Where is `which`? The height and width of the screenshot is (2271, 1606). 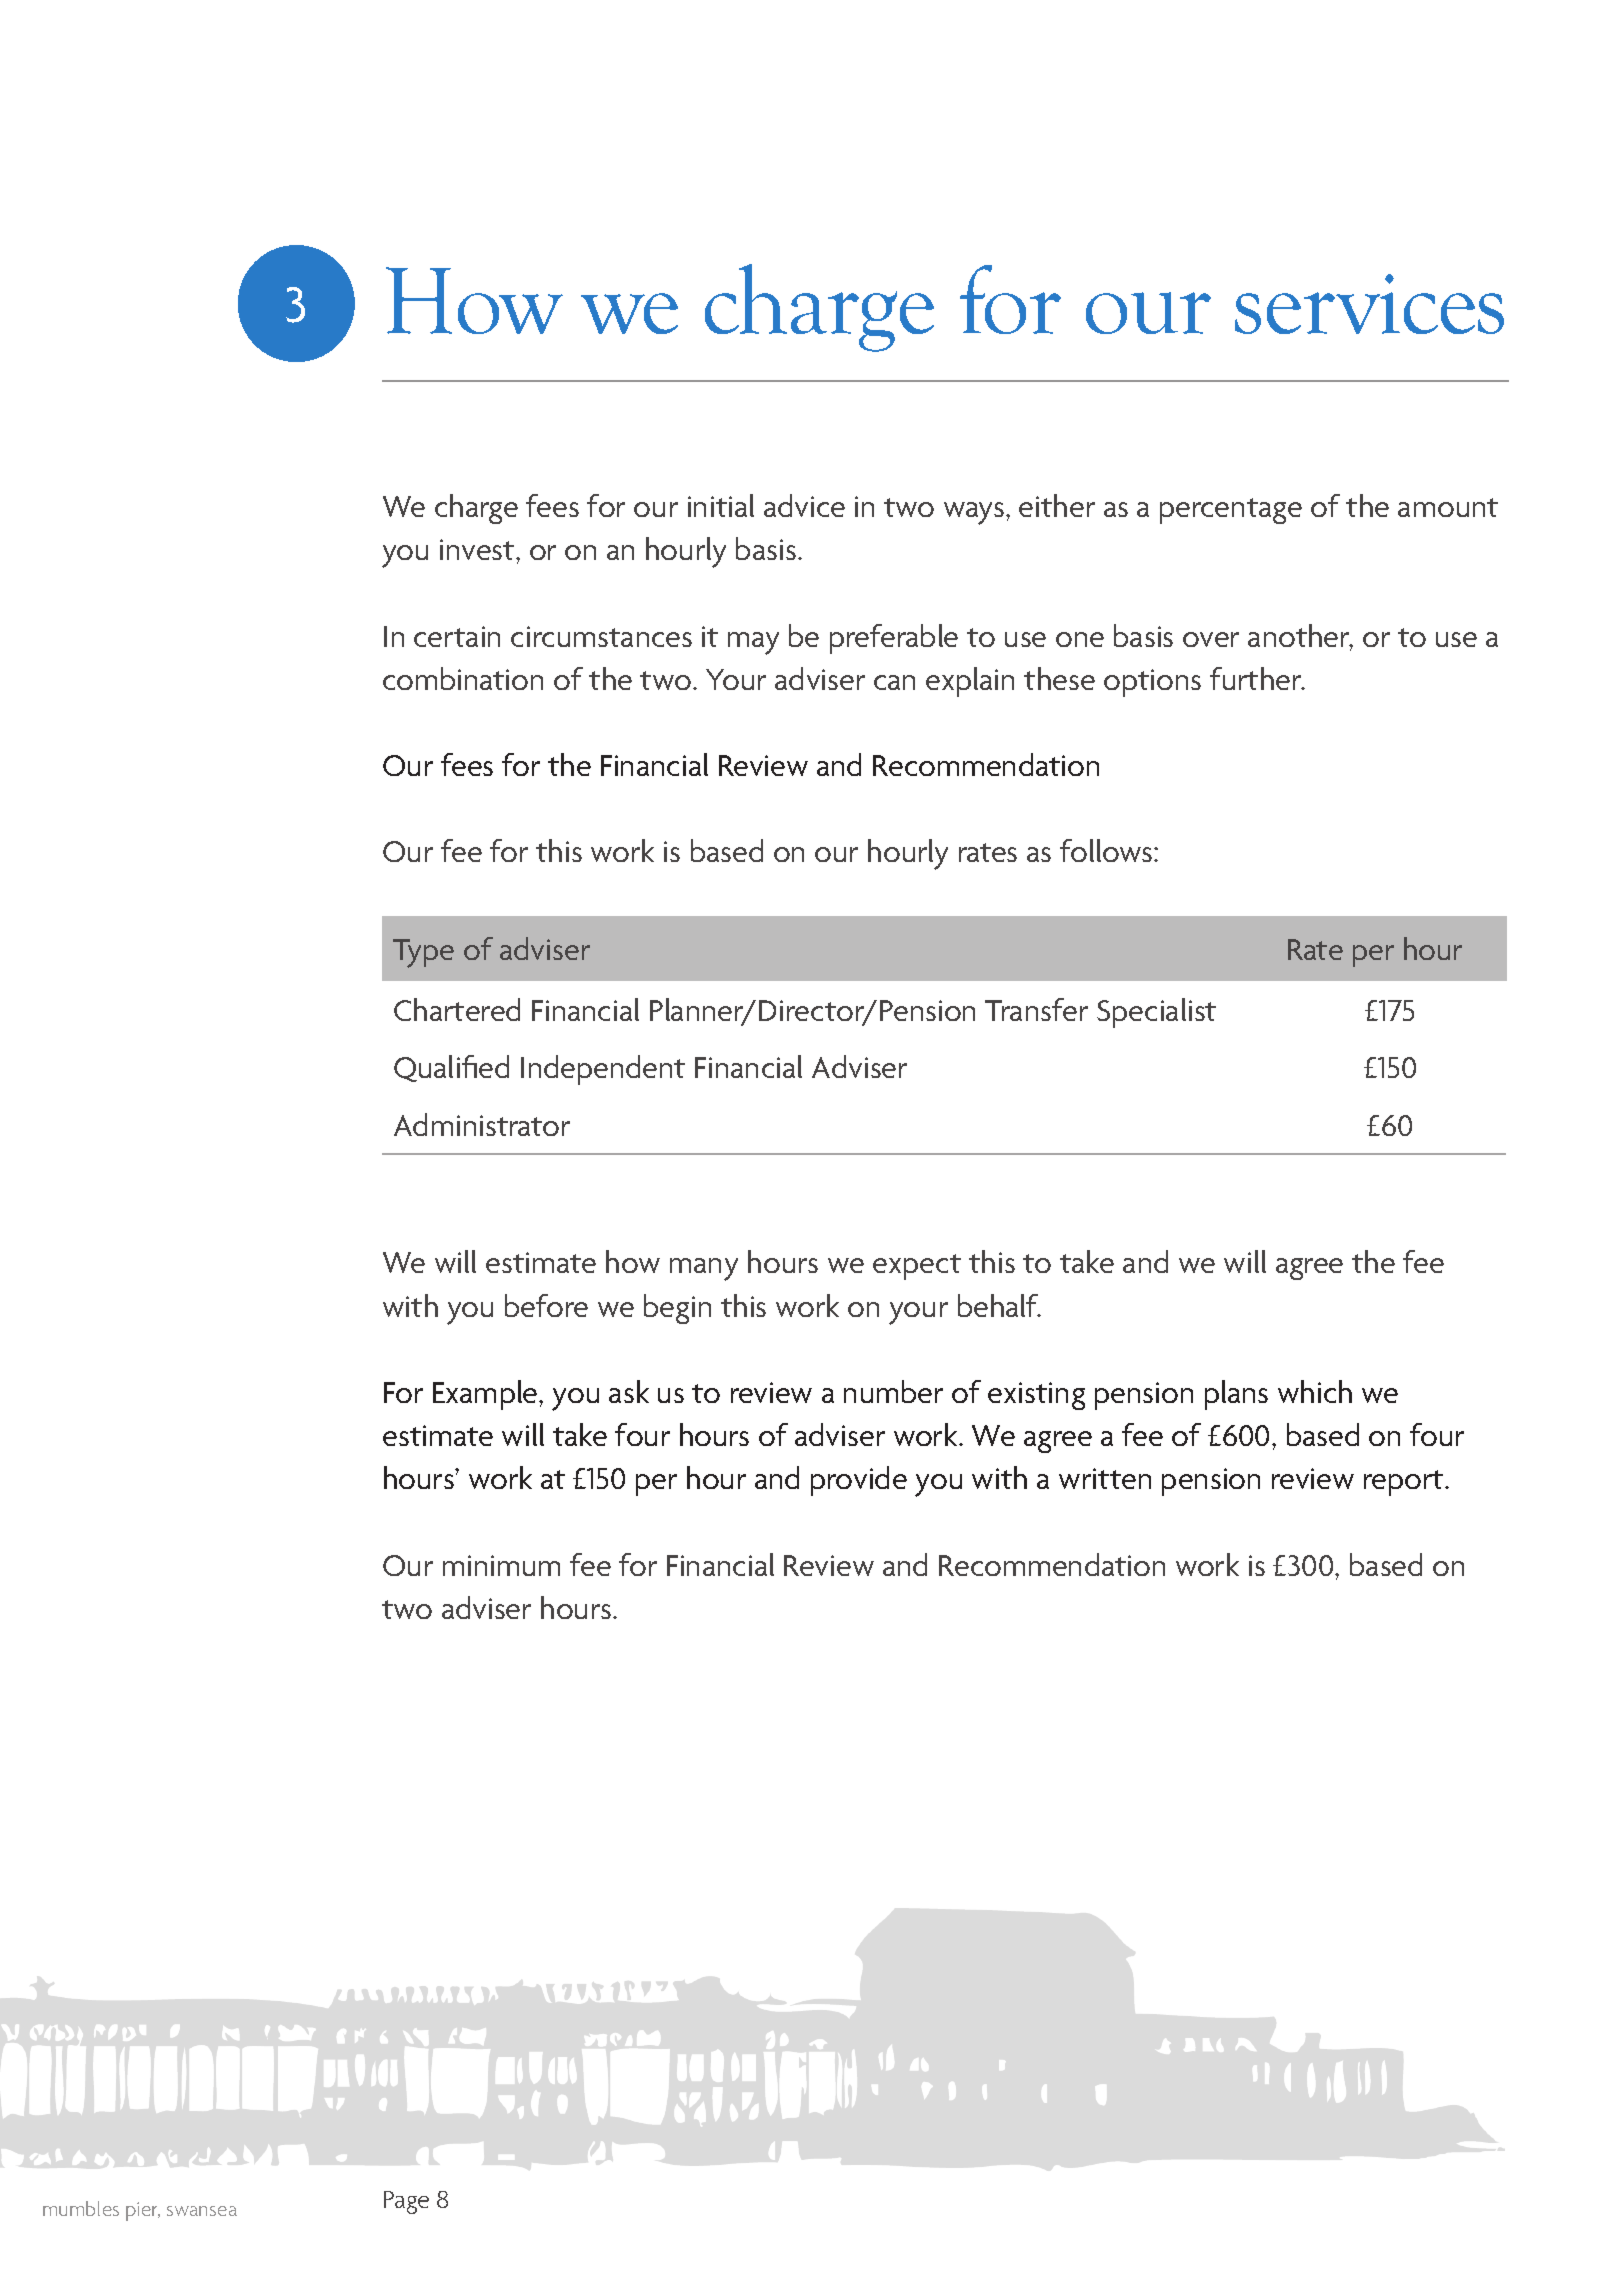 which is located at coordinates (1315, 1391).
